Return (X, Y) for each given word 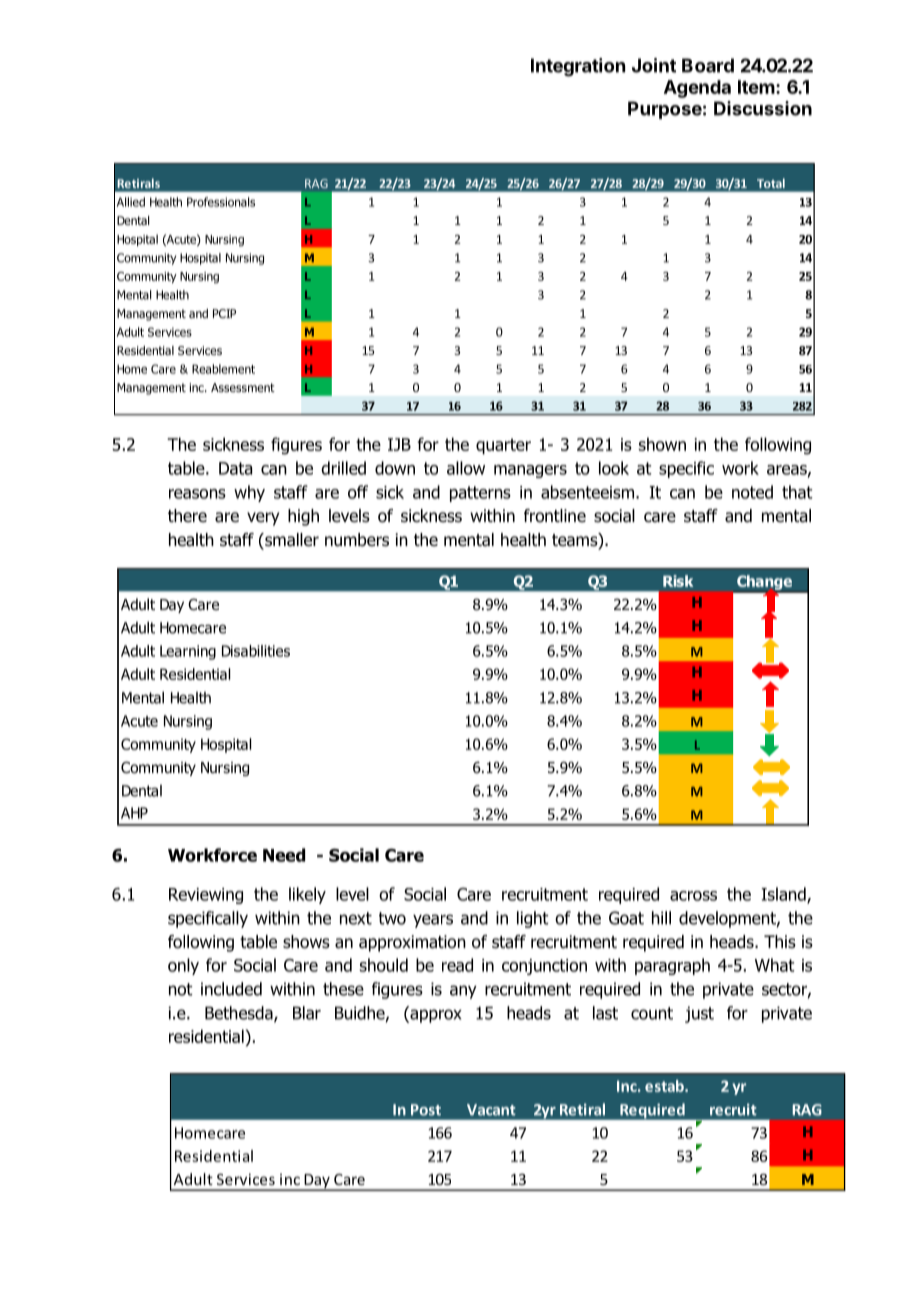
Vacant (491, 1110)
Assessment (243, 387)
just (699, 1014)
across (693, 896)
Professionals (221, 202)
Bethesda (240, 1014)
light (533, 919)
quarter (503, 446)
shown (662, 444)
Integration (578, 67)
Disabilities (256, 651)
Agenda (697, 89)
